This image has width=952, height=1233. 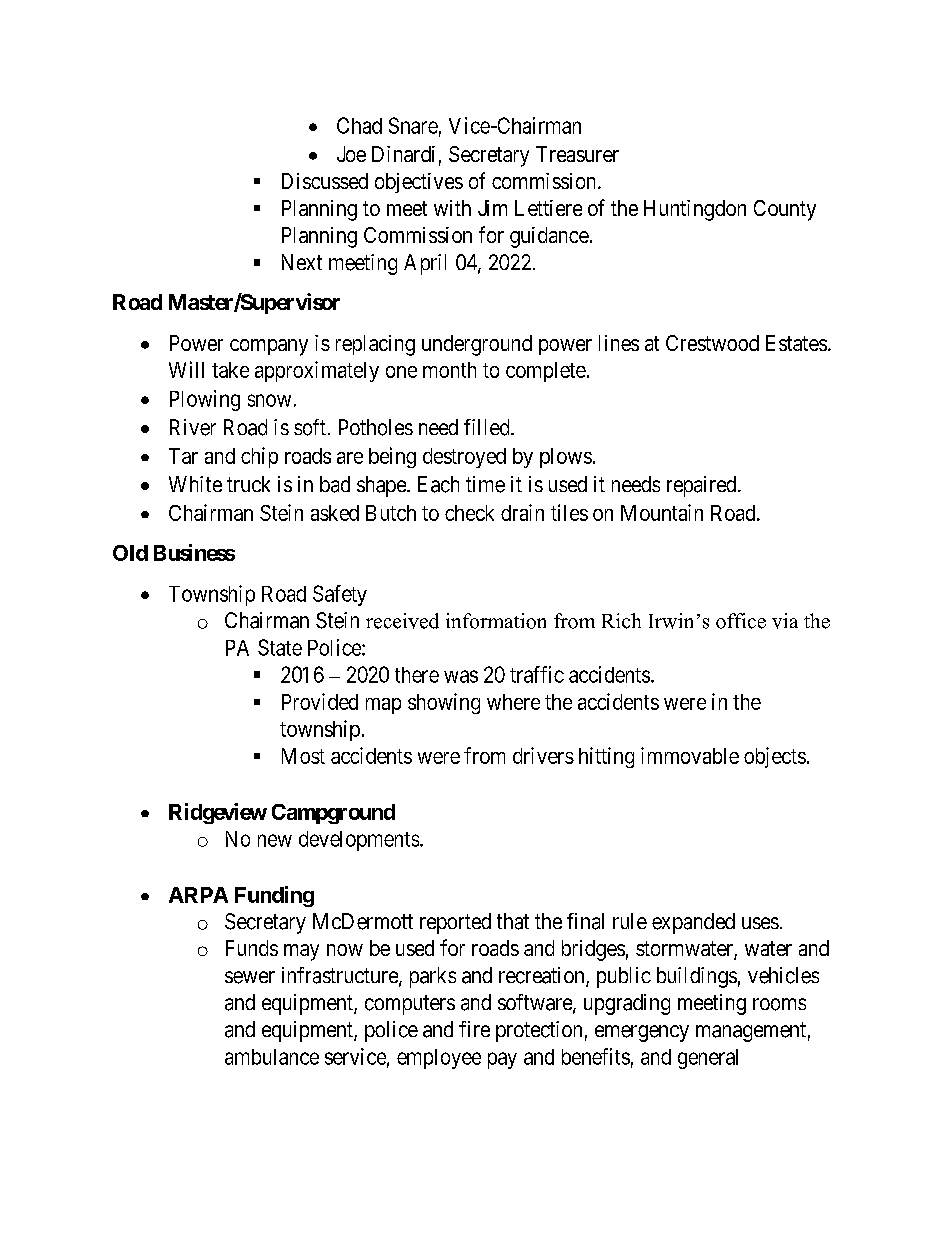 I want to click on Most, so click(x=303, y=756).
